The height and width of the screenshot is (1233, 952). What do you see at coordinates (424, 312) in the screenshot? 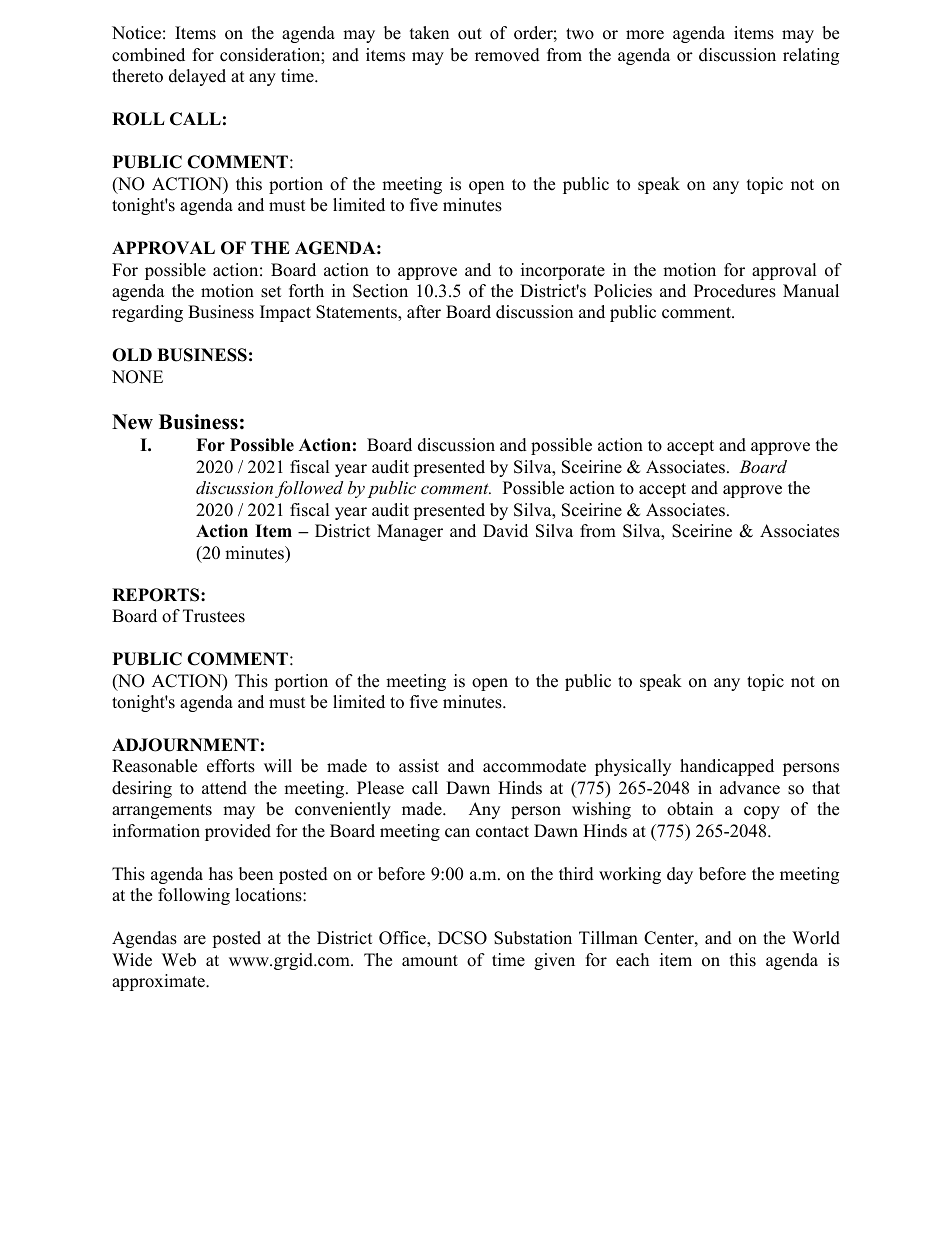
I see `after` at bounding box center [424, 312].
